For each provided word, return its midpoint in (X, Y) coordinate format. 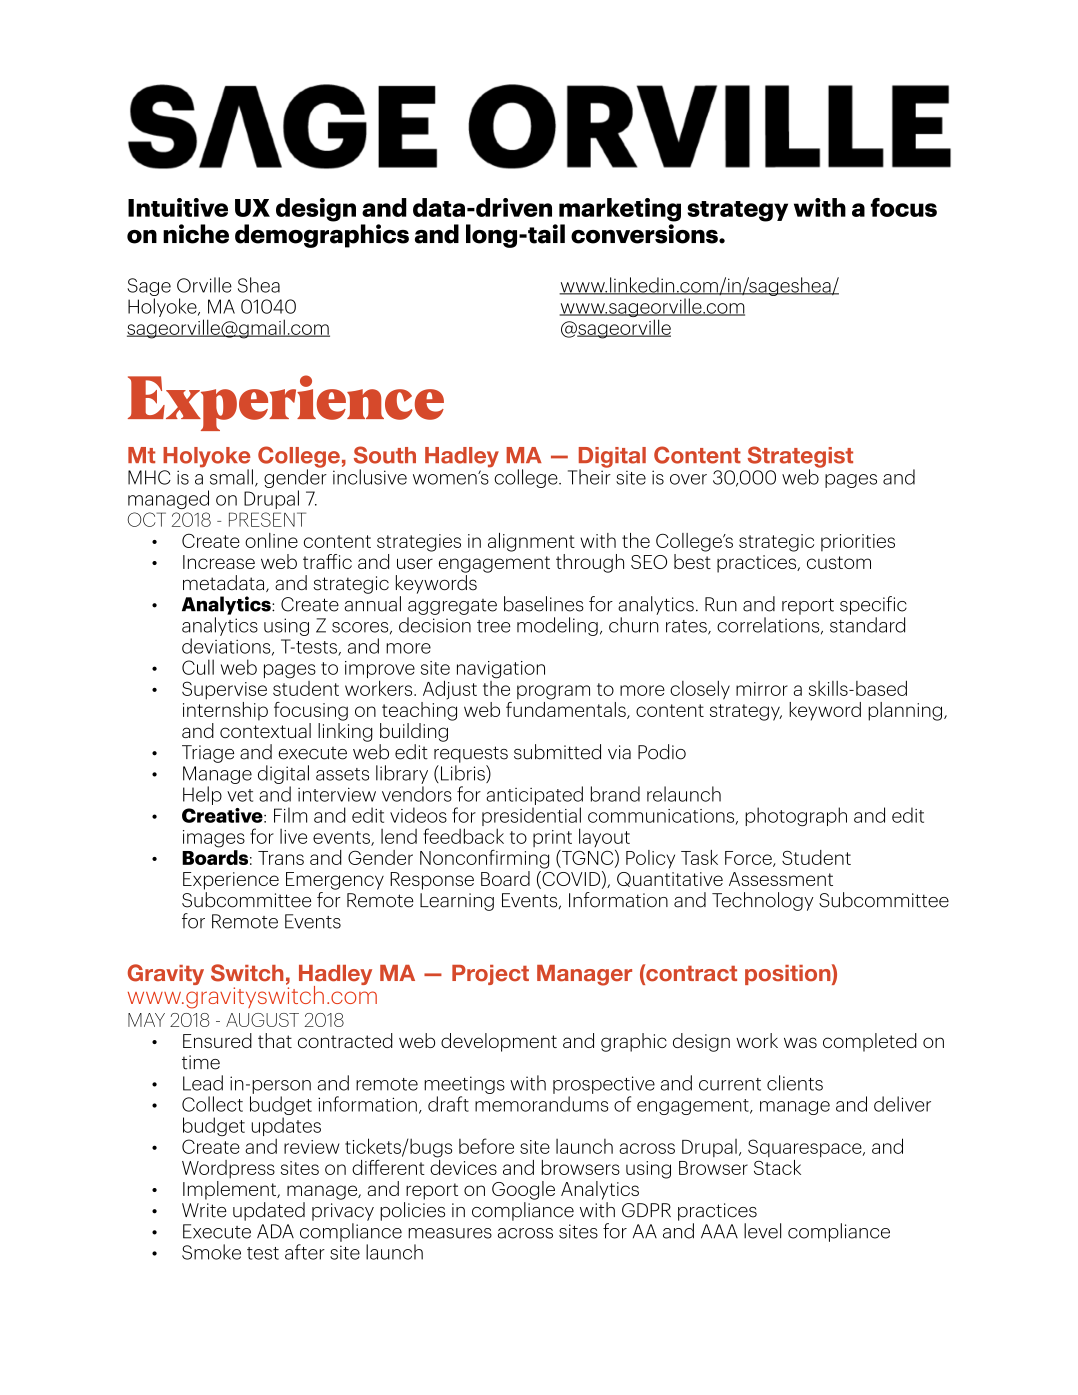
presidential (531, 818)
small (231, 477)
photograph (796, 816)
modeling (557, 626)
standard (867, 625)
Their (589, 476)
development (499, 1042)
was (800, 1042)
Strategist (800, 458)
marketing (620, 210)
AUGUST (262, 1020)
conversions (645, 234)
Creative (223, 815)
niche (196, 234)
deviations (227, 647)
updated (269, 1211)
